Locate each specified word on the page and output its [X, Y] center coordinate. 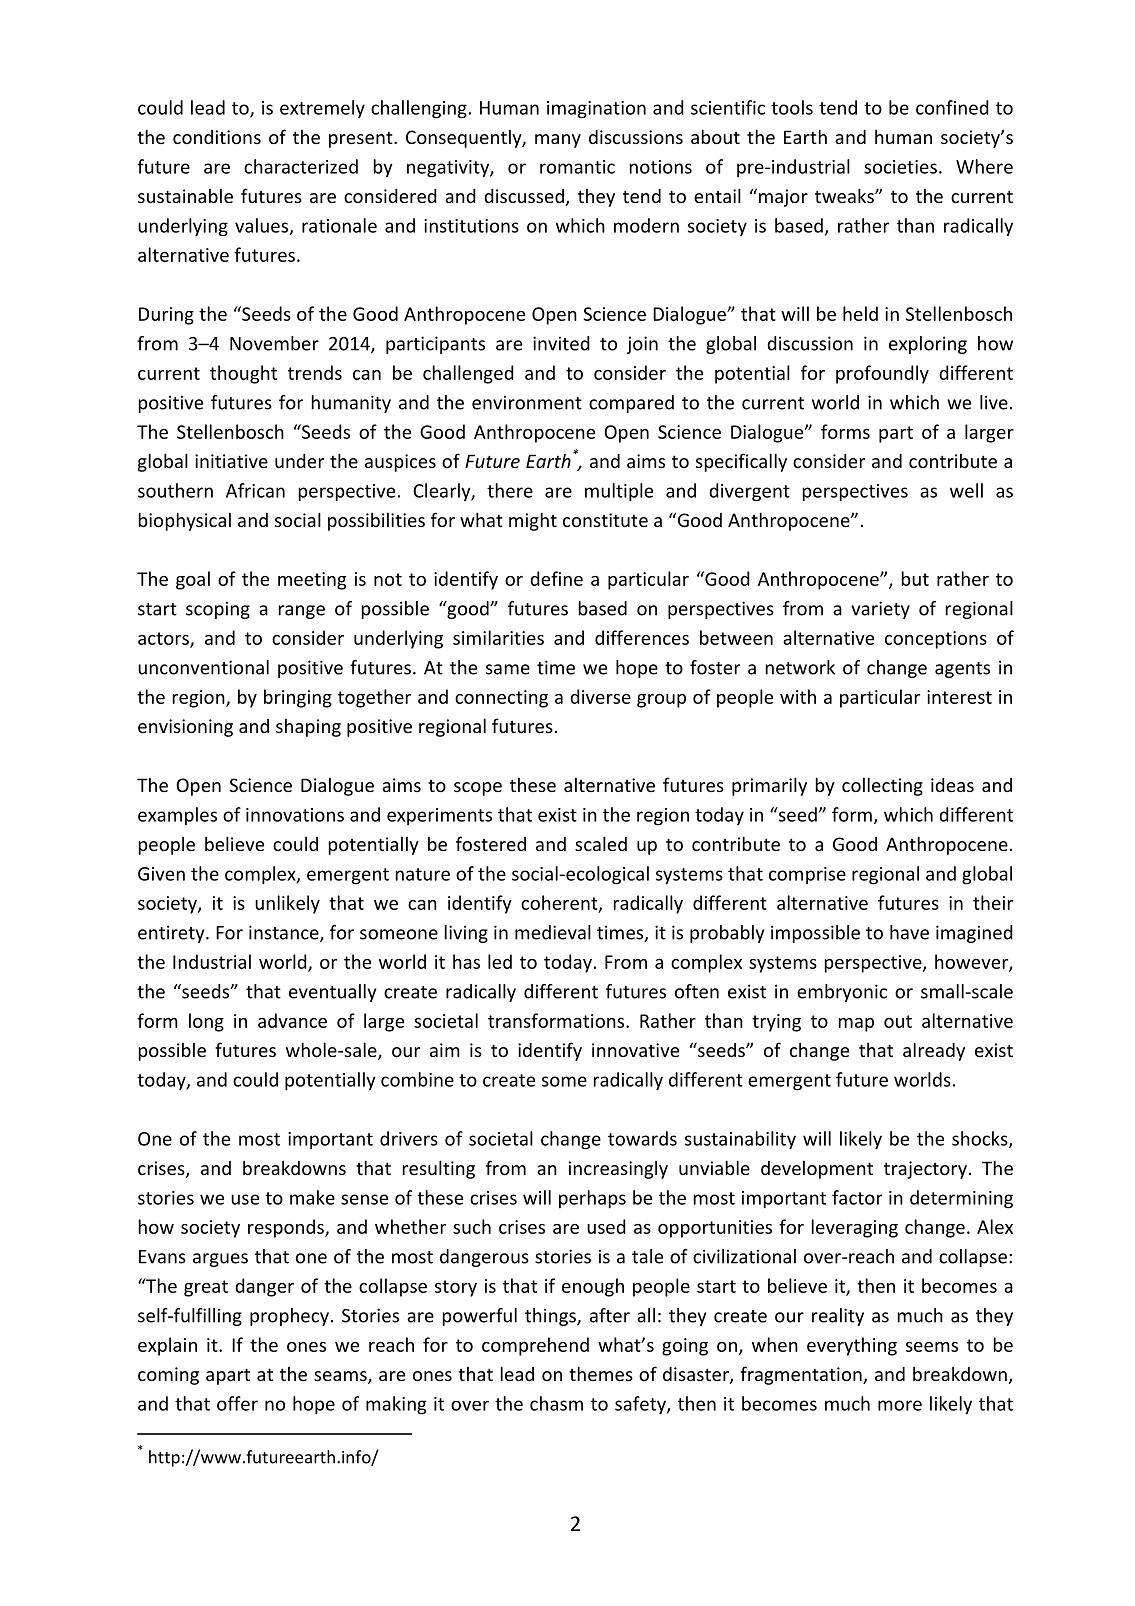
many [558, 141]
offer [237, 1403]
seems [932, 1347]
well [966, 490]
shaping [308, 728]
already [934, 1051]
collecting [882, 786]
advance [292, 1020]
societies [900, 167]
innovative [635, 1050]
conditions [217, 137]
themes [601, 1373]
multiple [619, 492]
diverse [600, 696]
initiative [231, 461]
